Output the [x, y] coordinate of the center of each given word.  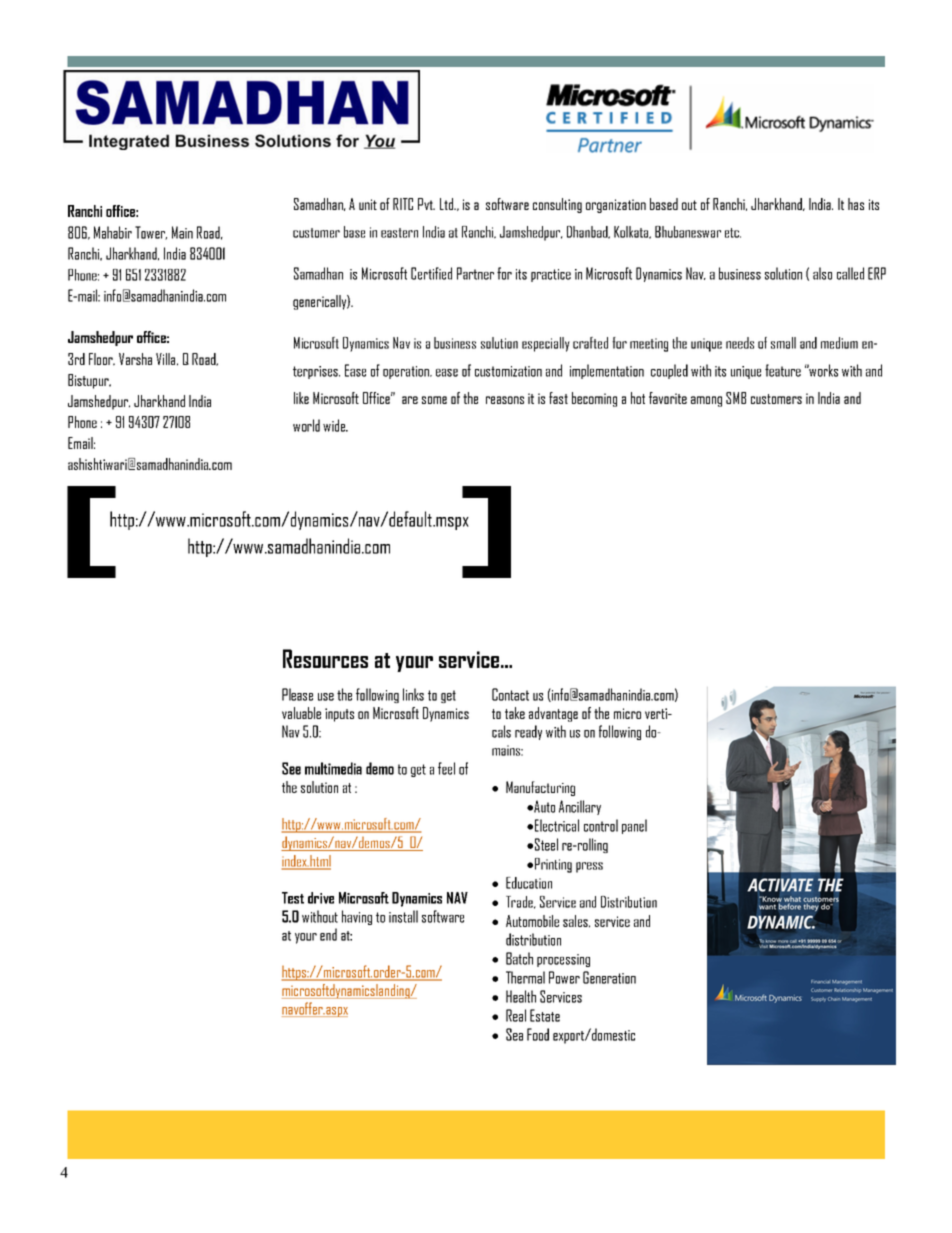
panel [634, 826]
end [328, 934]
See [291, 768]
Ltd [448, 204]
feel [446, 768]
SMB [736, 398]
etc [733, 233]
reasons [505, 400]
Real [516, 1015]
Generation [609, 977]
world [306, 425]
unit [368, 204]
